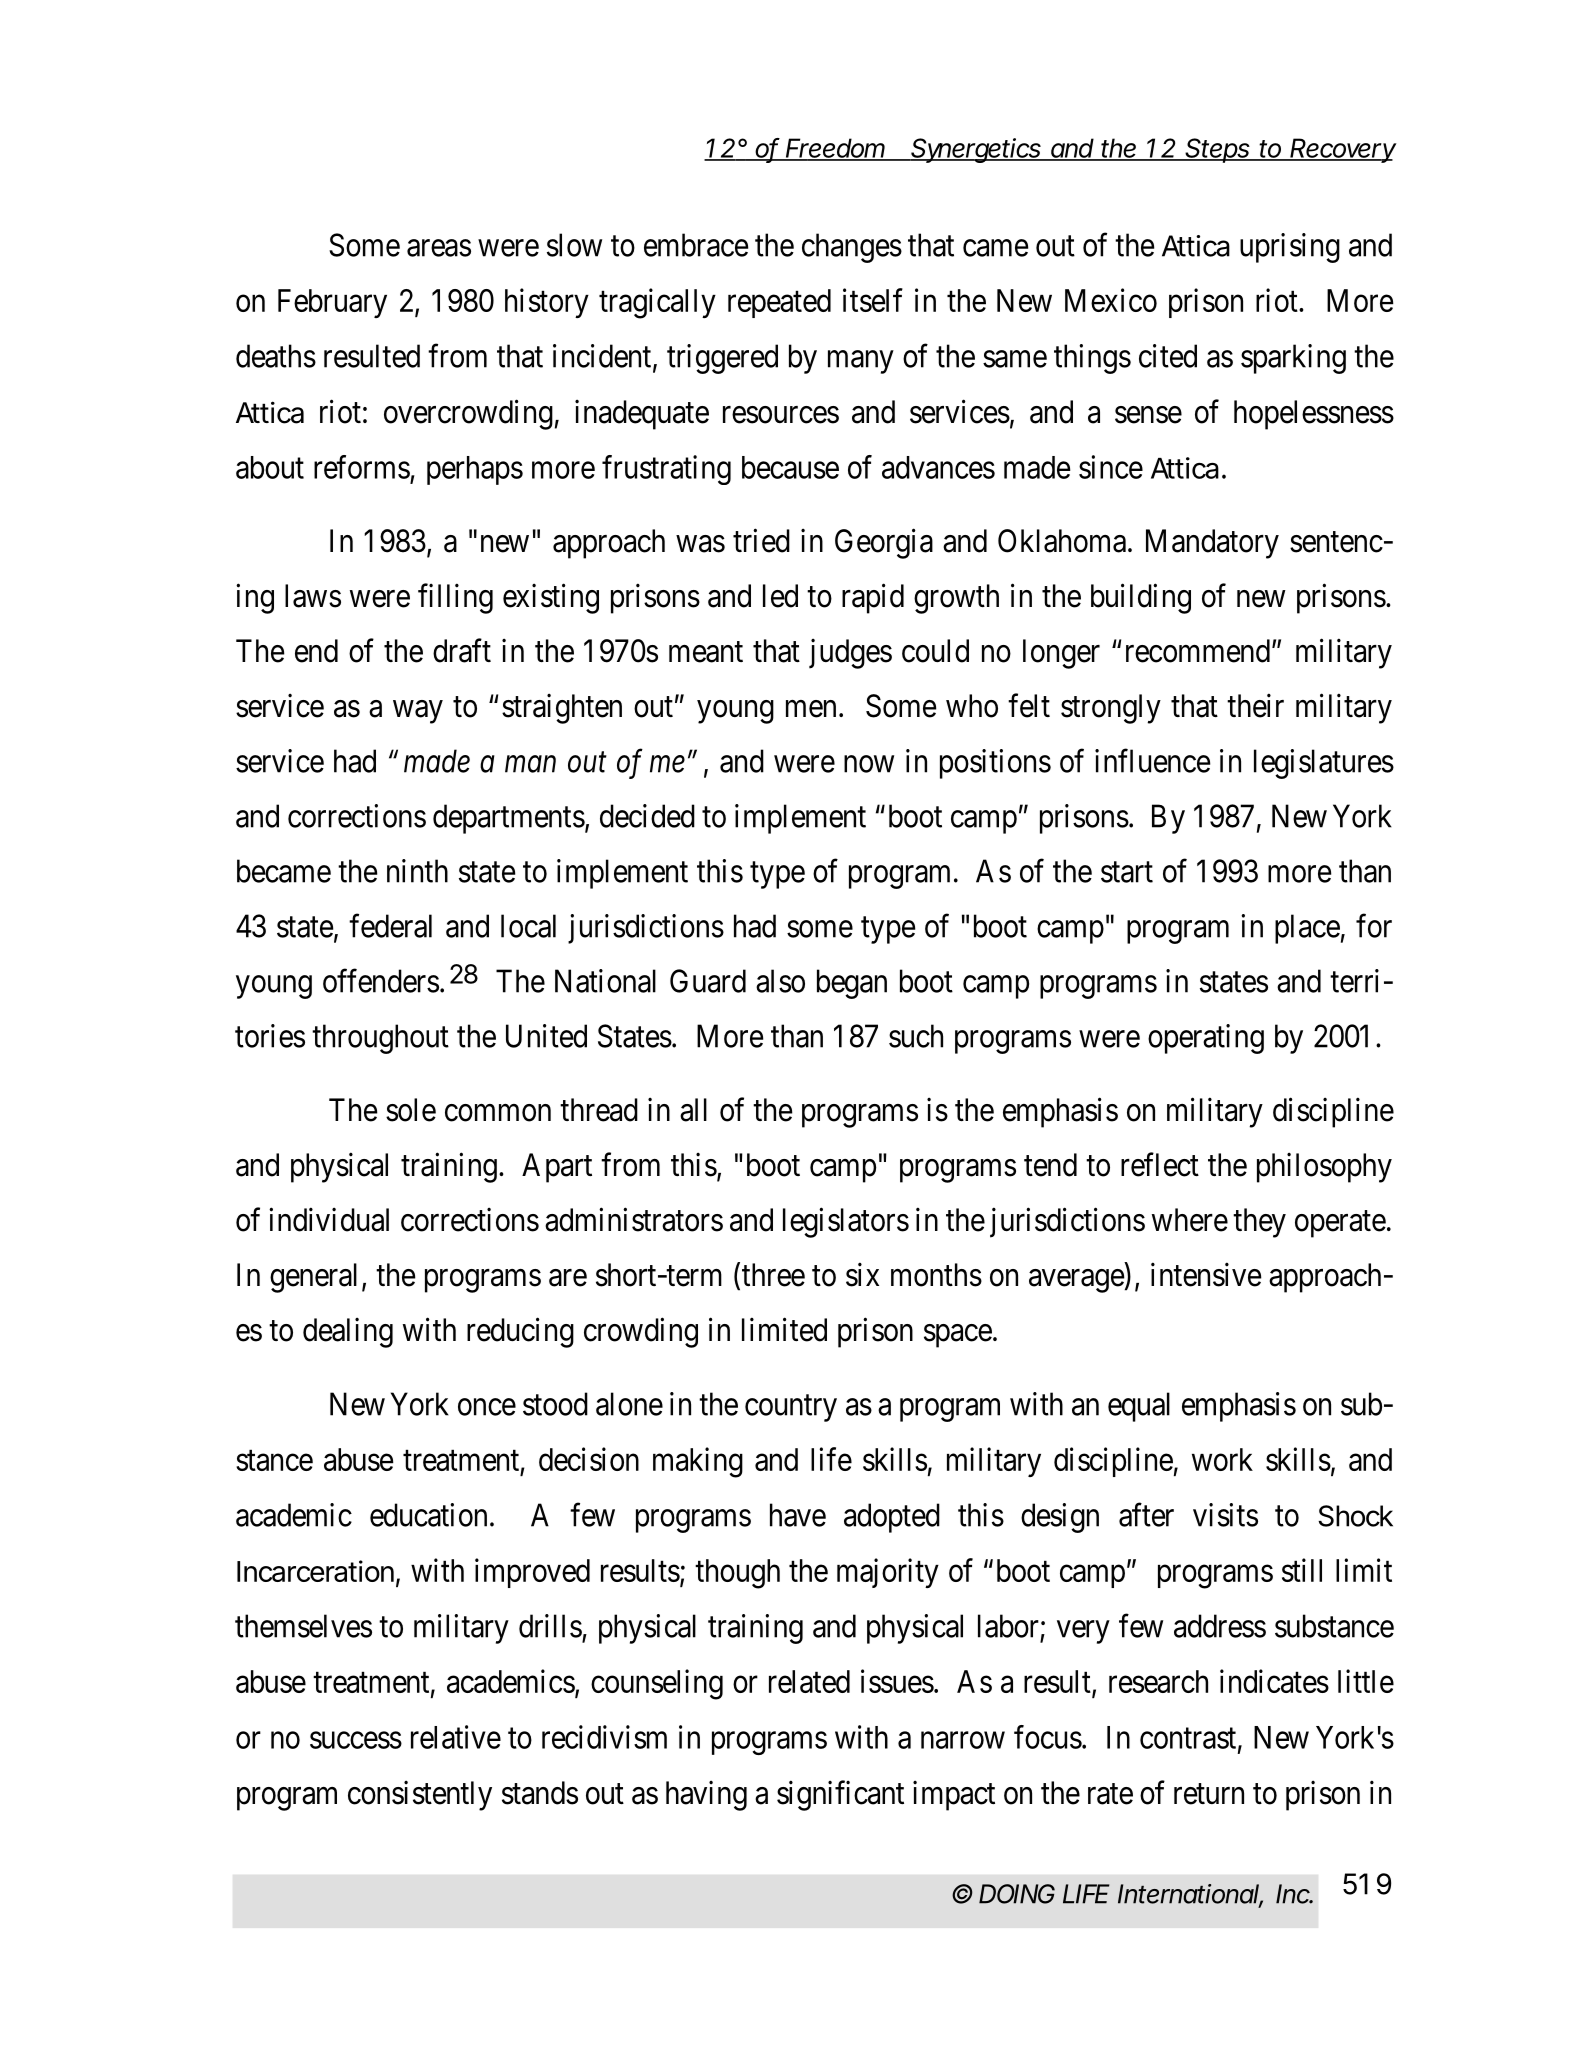  I want to click on consistently, so click(420, 1795).
